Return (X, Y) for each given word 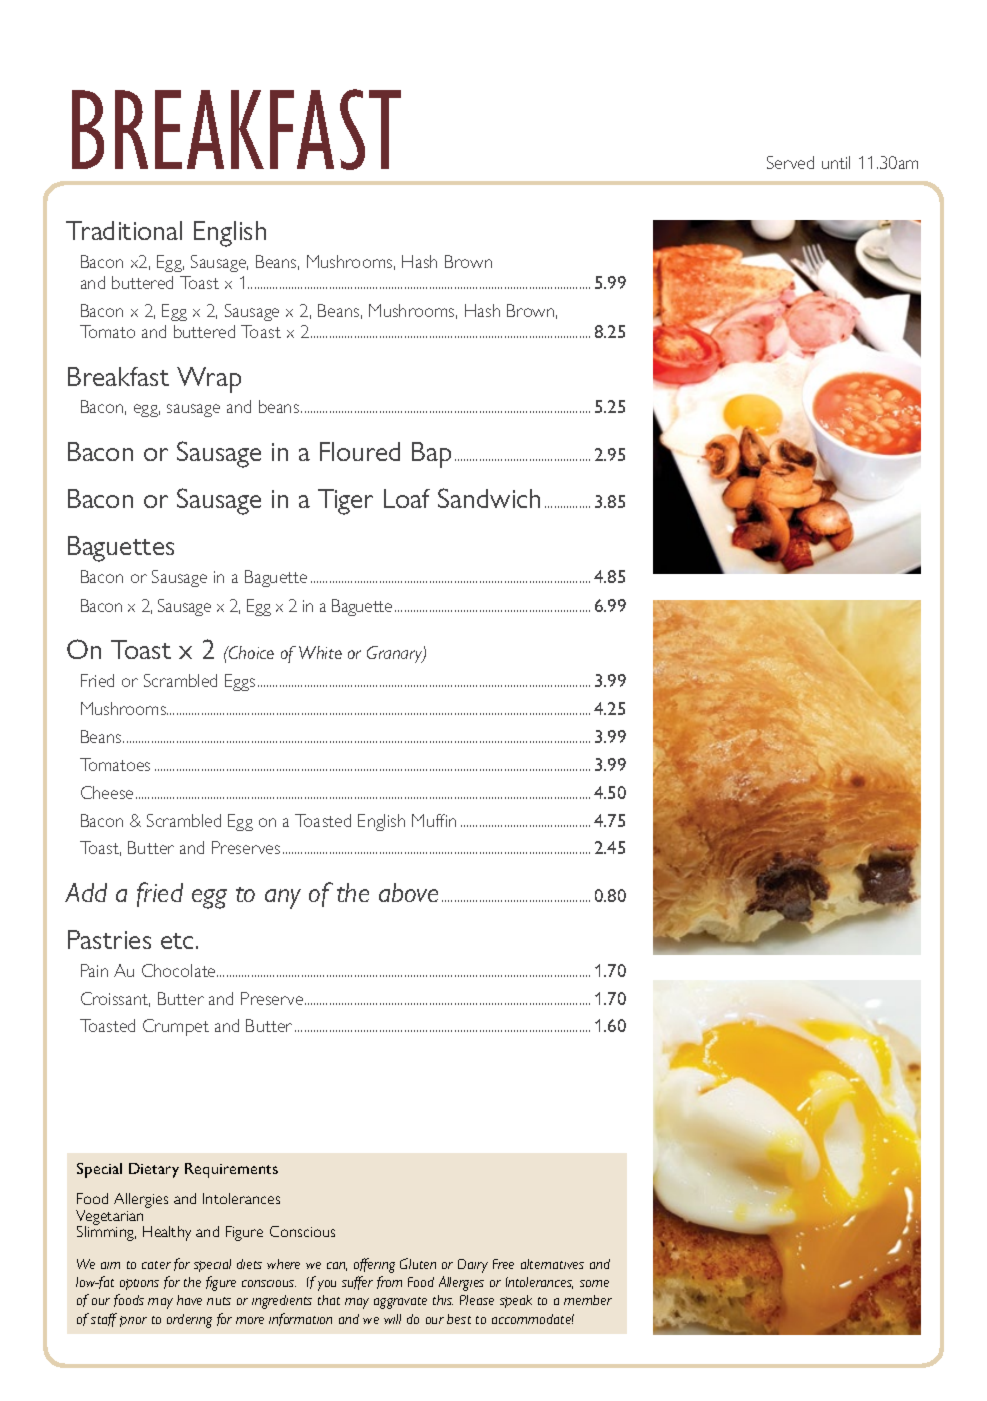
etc (177, 941)
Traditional (124, 230)
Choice (250, 652)
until (836, 162)
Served (790, 162)
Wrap (209, 380)
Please (477, 1300)
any (283, 899)
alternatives (552, 1264)
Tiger (345, 502)
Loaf (407, 498)
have (189, 1300)
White (320, 652)
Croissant (115, 999)
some (594, 1283)
